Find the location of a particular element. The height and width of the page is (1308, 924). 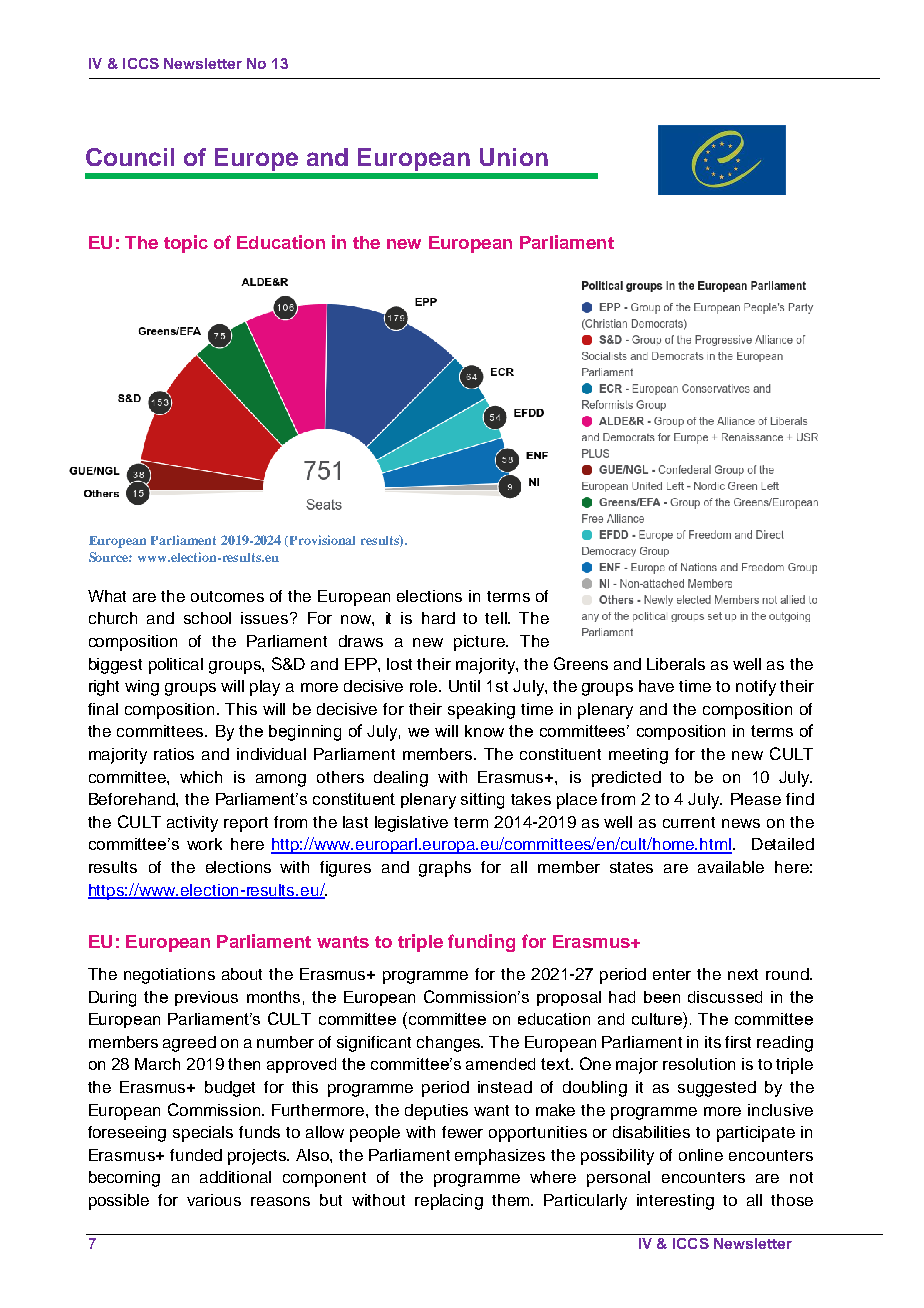

which is located at coordinates (201, 777).
